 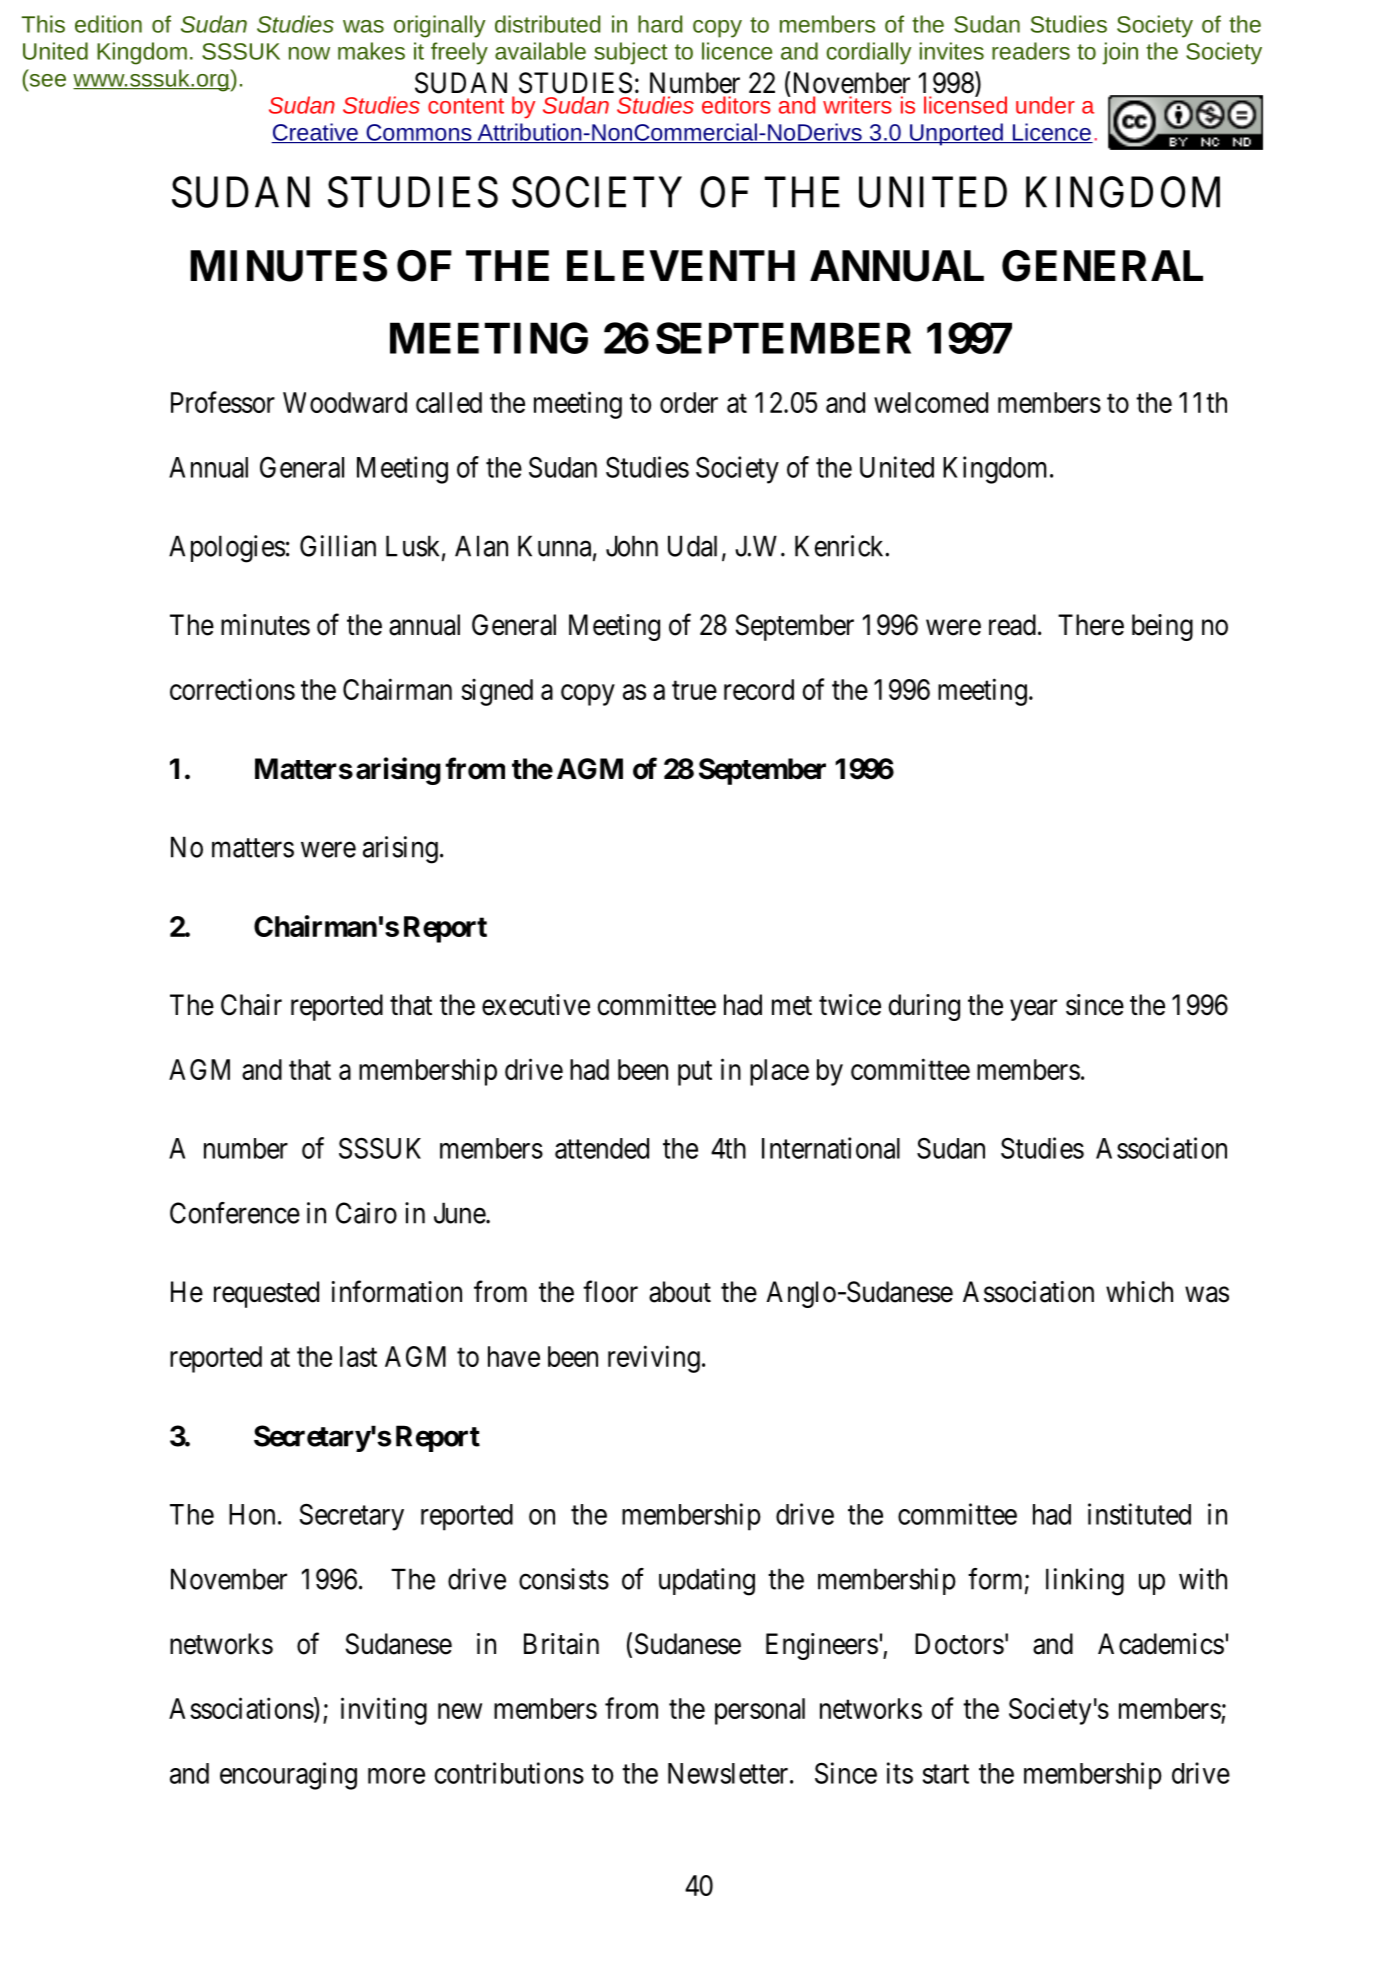 I want to click on subject, so click(x=631, y=53).
